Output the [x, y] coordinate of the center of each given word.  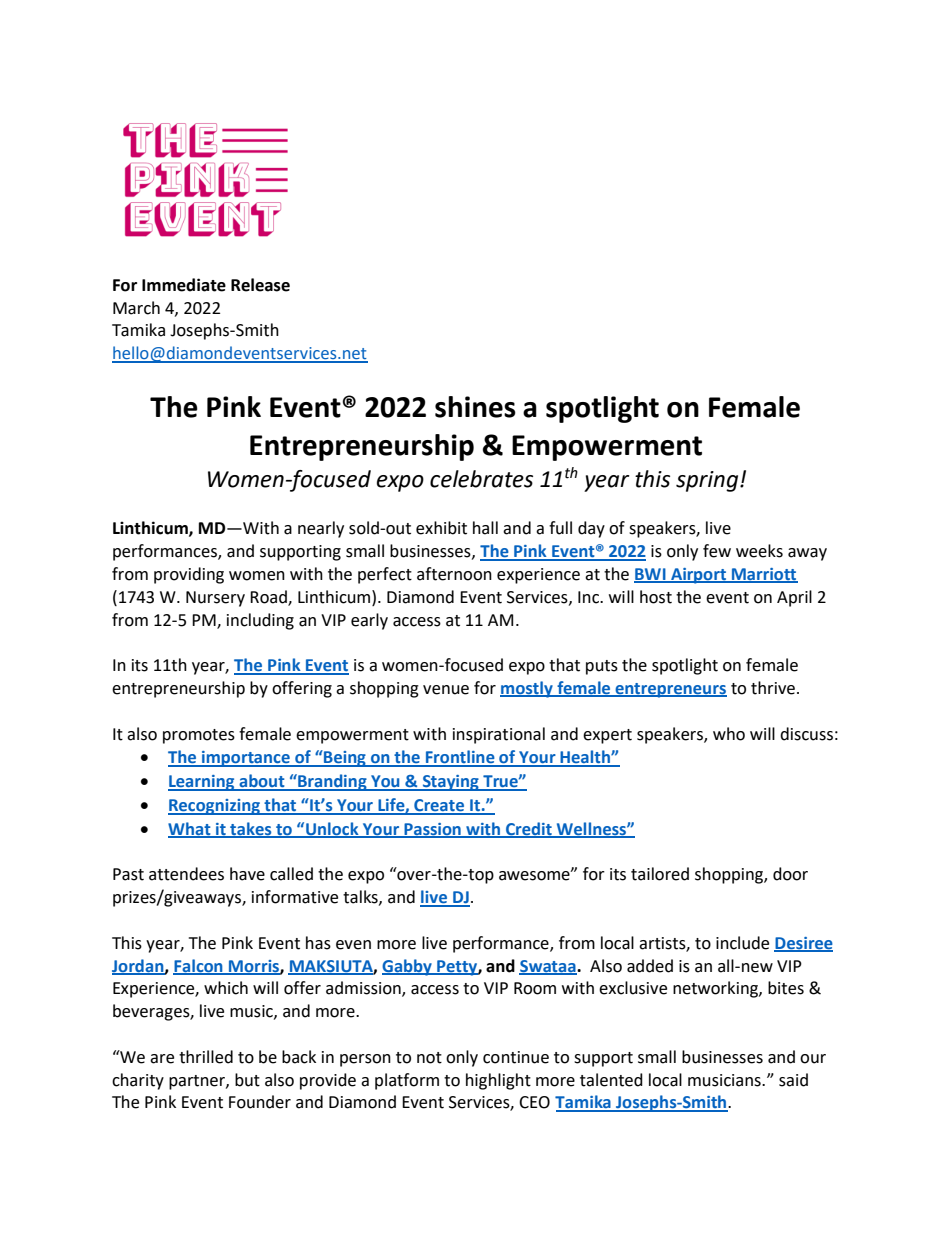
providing [189, 575]
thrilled [206, 1057]
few [717, 551]
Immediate [184, 285]
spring [708, 481]
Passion [432, 830]
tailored [660, 874]
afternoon [454, 574]
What [190, 829]
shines [475, 407]
